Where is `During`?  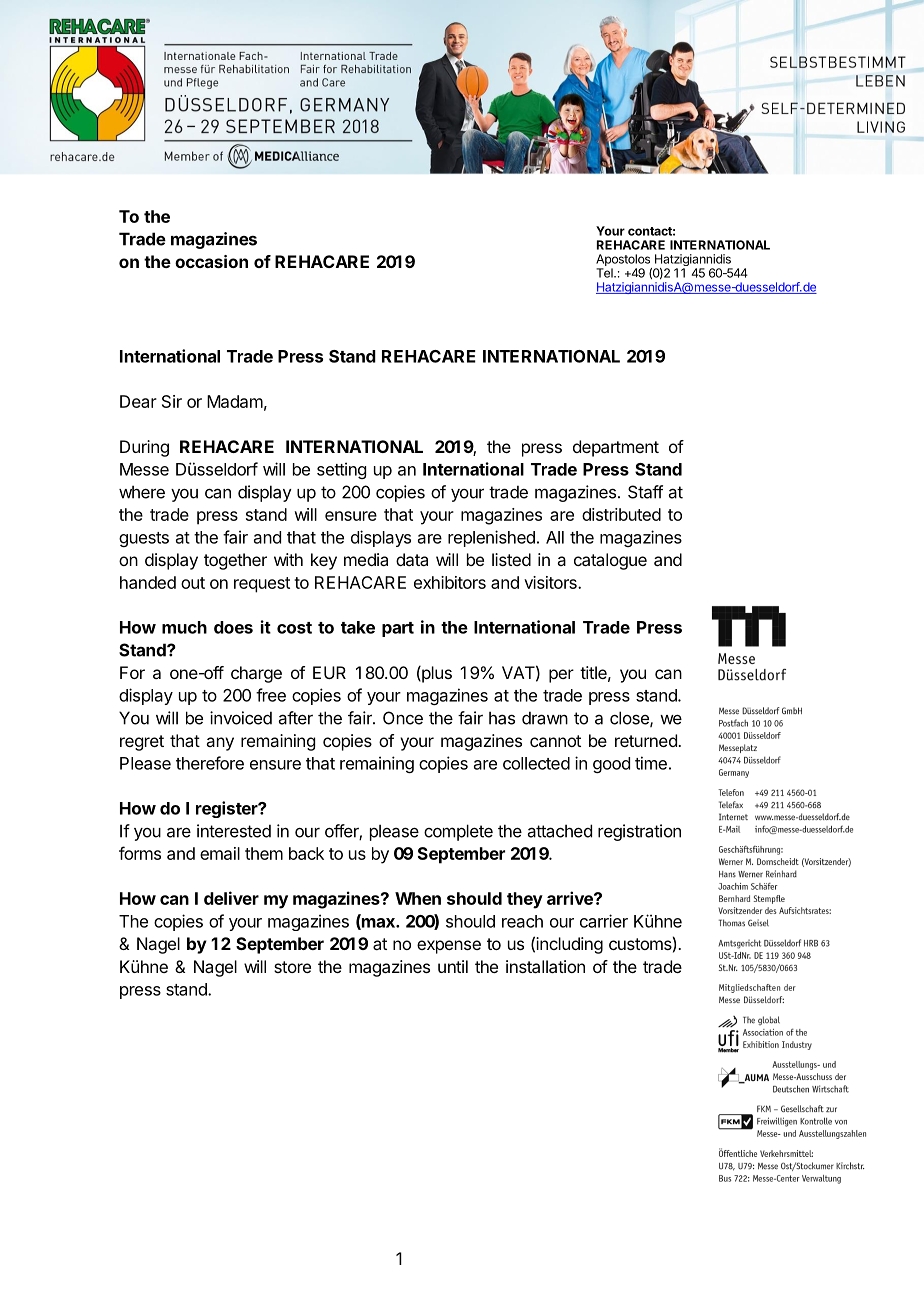
During is located at coordinates (144, 448).
